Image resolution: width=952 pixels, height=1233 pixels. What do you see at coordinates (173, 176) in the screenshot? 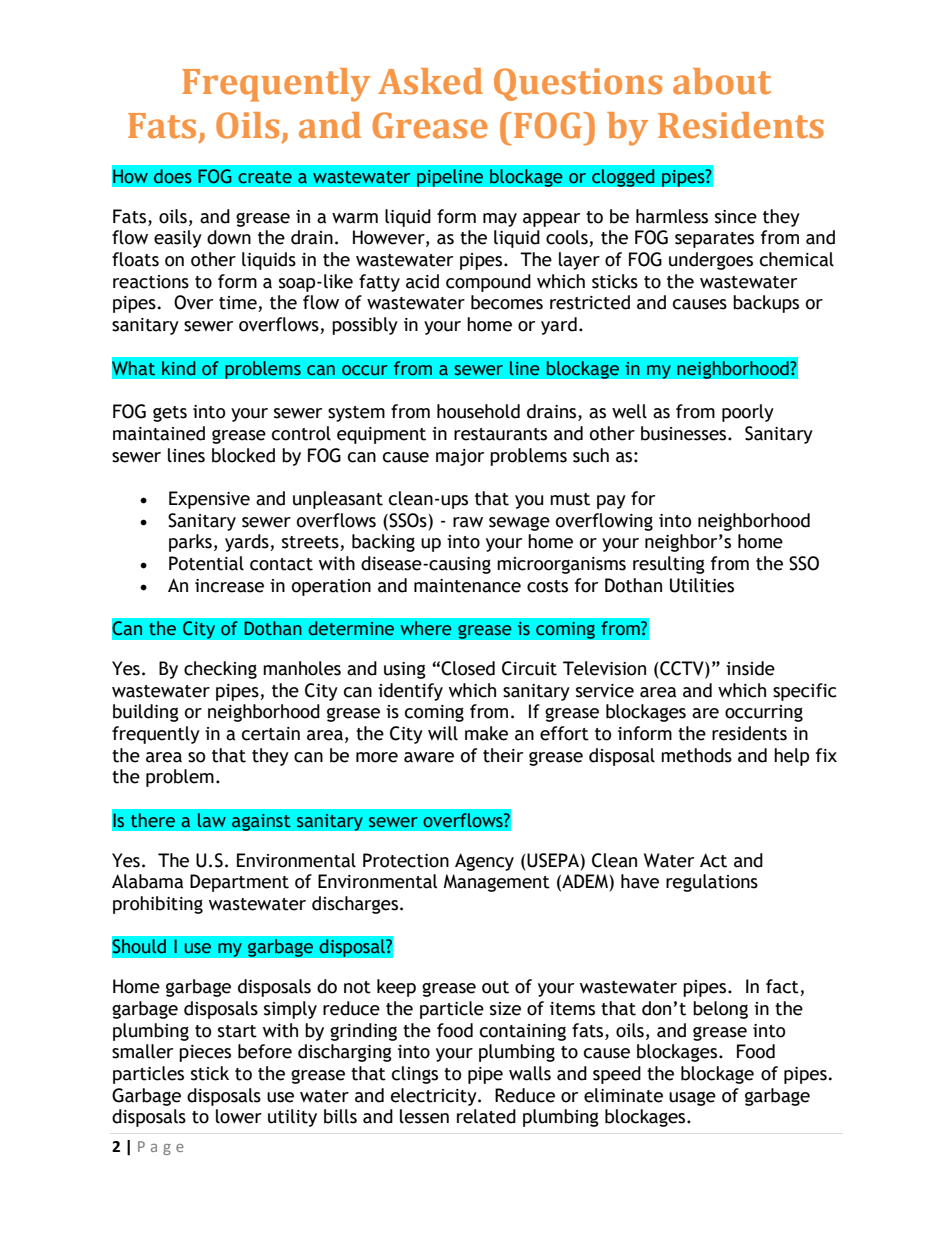
I see `does` at bounding box center [173, 176].
